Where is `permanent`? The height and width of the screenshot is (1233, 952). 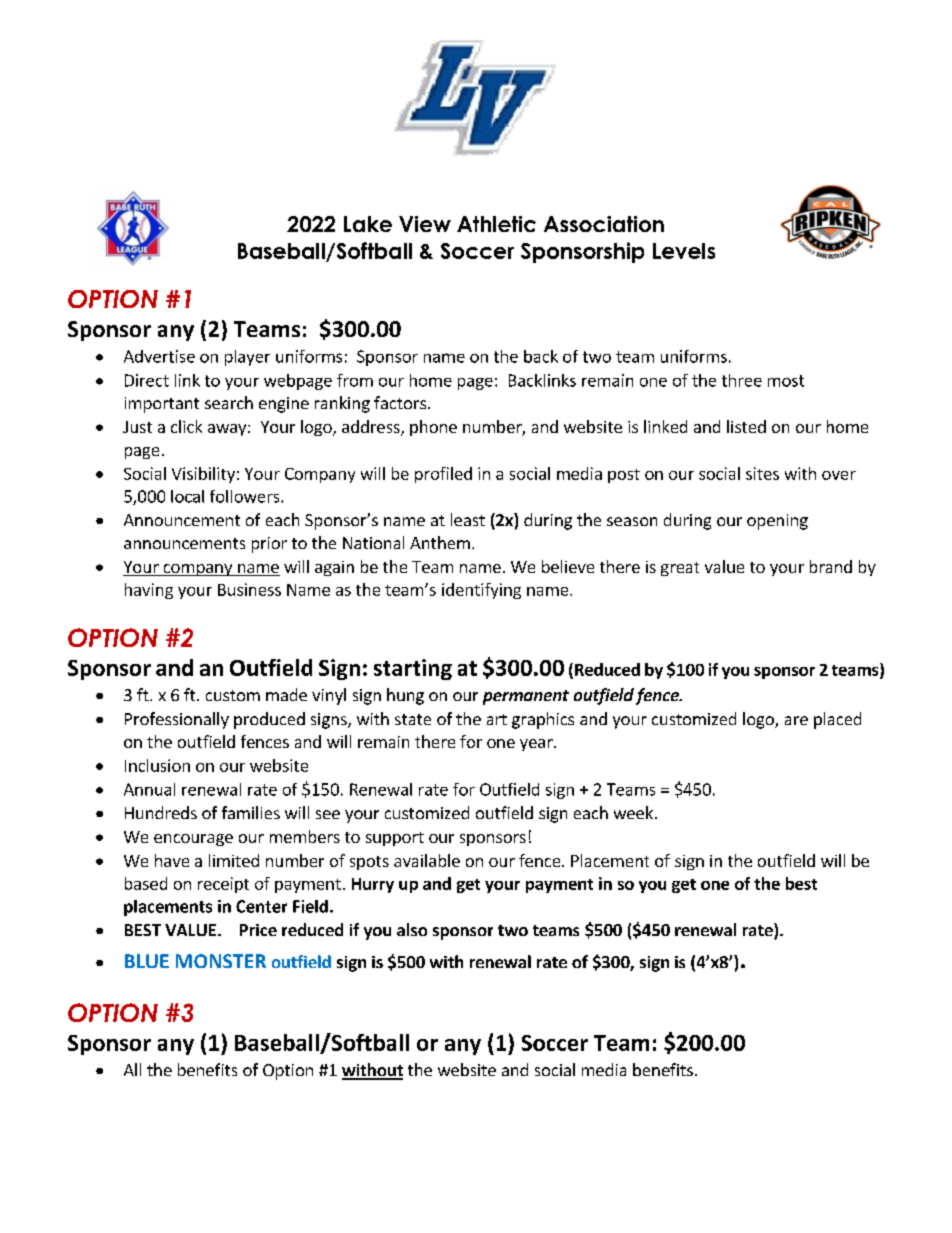 permanent is located at coordinates (526, 697).
